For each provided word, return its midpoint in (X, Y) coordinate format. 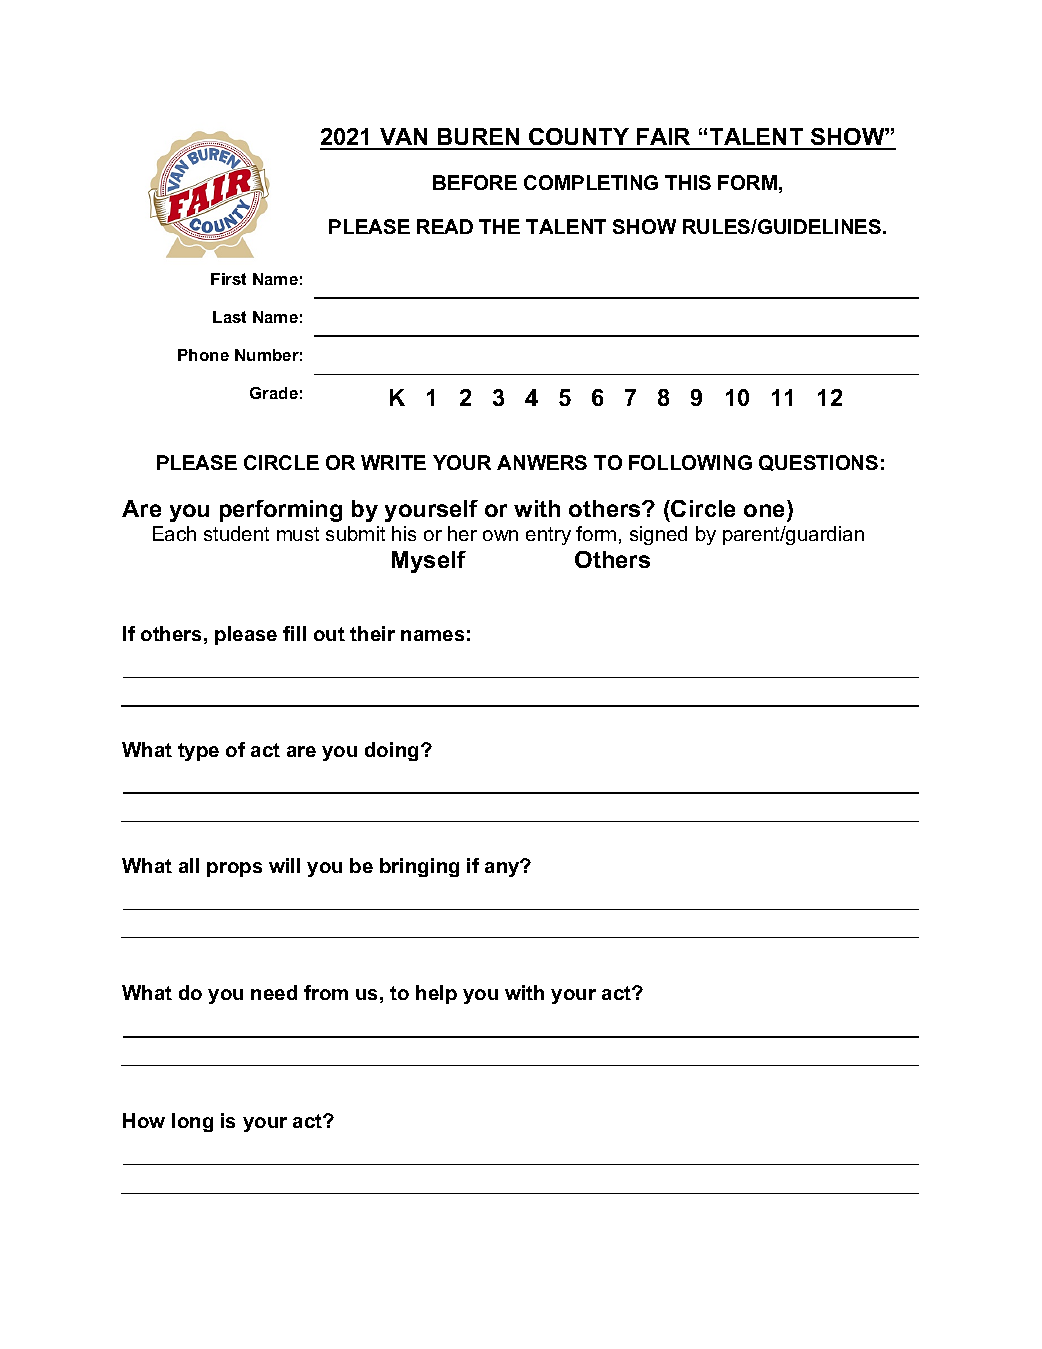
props (234, 869)
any (503, 868)
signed (658, 535)
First (228, 279)
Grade (274, 393)
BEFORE (475, 182)
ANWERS (542, 462)
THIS (688, 182)
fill (294, 633)
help (436, 994)
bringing (419, 867)
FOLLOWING (690, 462)
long (192, 1122)
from (326, 992)
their (372, 633)
